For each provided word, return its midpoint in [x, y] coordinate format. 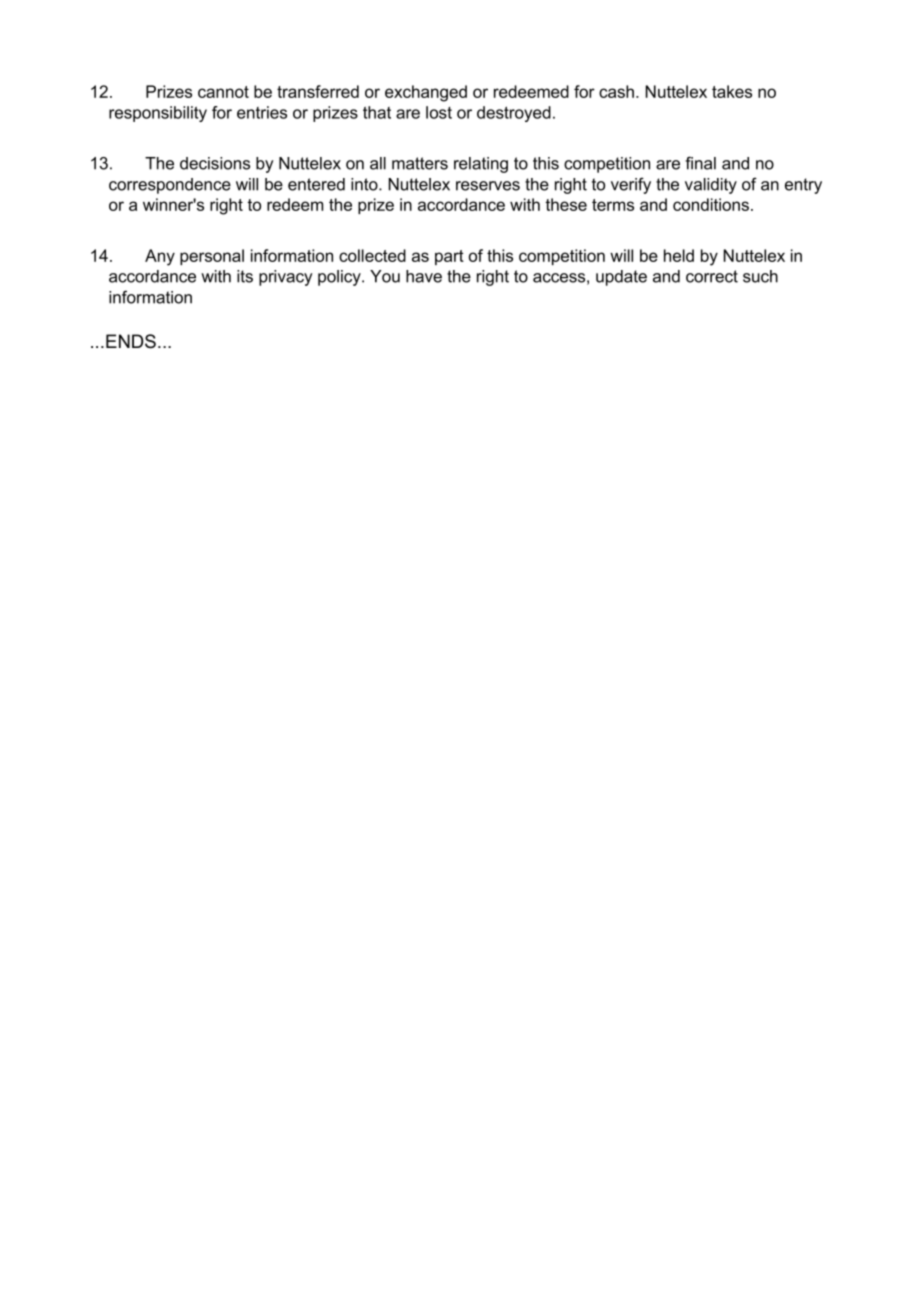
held [679, 255]
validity [711, 186]
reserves [488, 186]
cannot [223, 92]
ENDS [131, 341]
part [449, 257]
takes [732, 91]
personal [212, 257]
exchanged [426, 93]
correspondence [170, 186]
